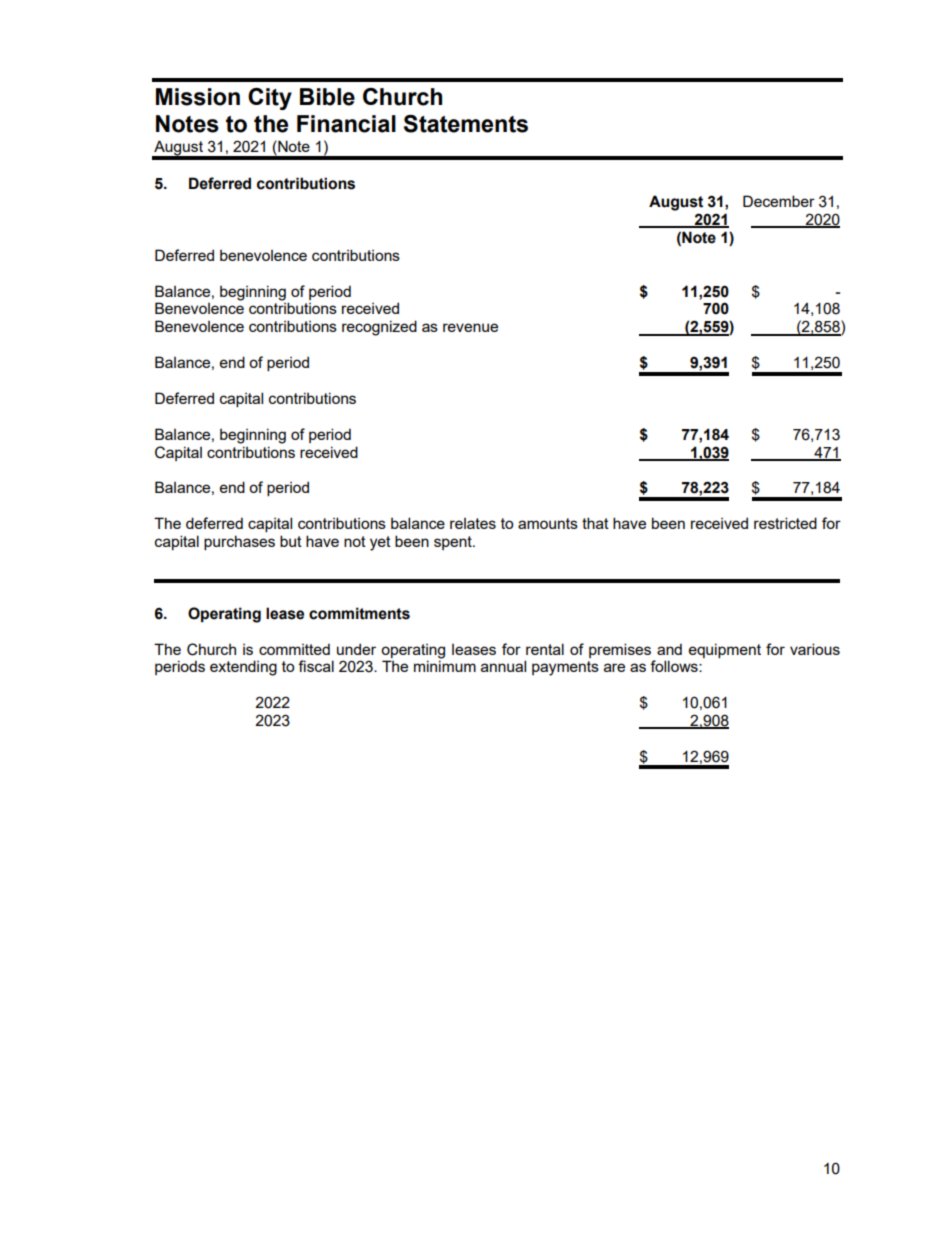  Describe the element at coordinates (503, 666) in the document. I see `annual` at that location.
